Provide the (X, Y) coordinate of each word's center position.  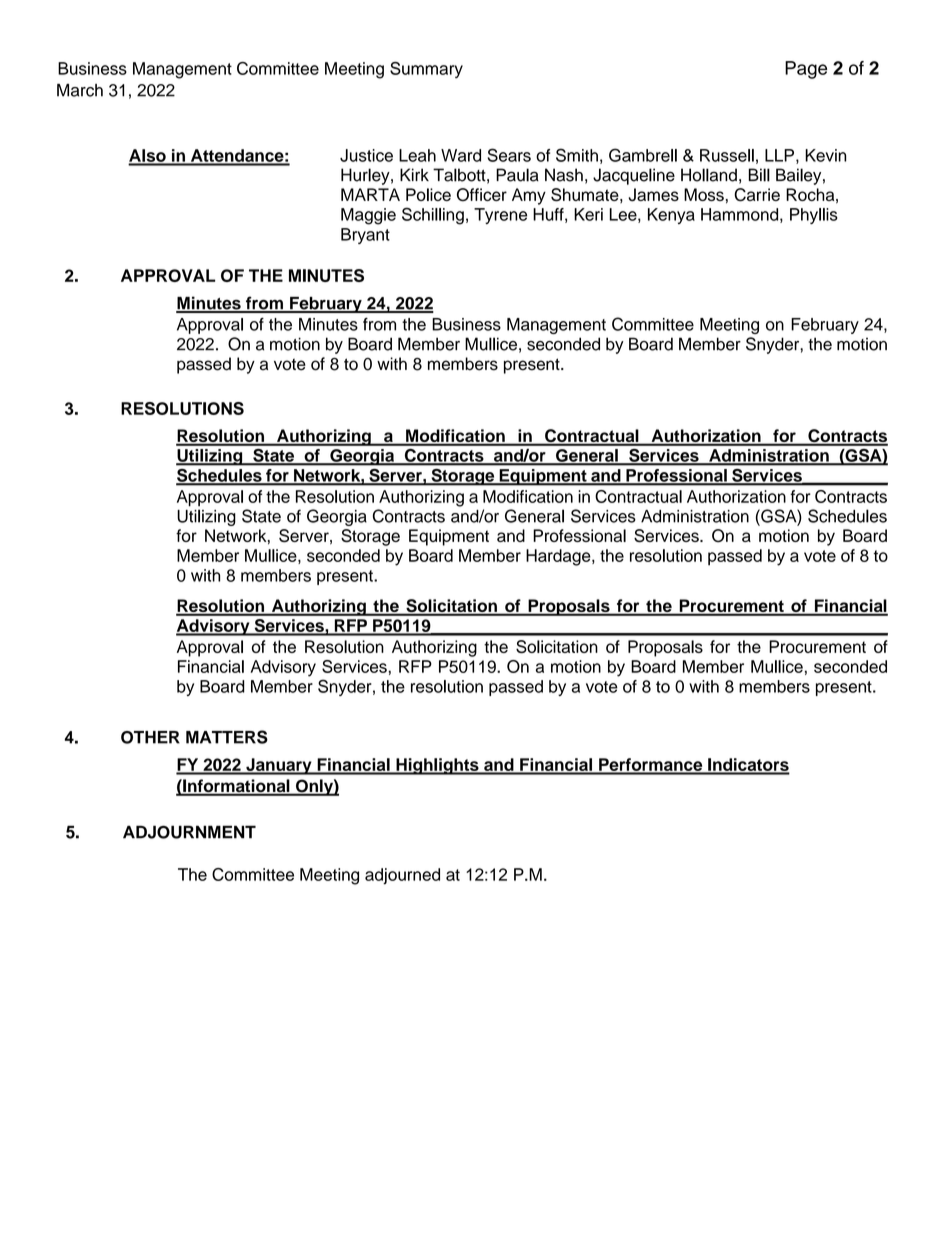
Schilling (433, 216)
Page (806, 70)
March (80, 90)
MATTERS (227, 737)
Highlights (437, 766)
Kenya (671, 216)
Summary (426, 70)
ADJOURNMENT (189, 832)
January (279, 766)
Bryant (365, 236)
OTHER (150, 737)
